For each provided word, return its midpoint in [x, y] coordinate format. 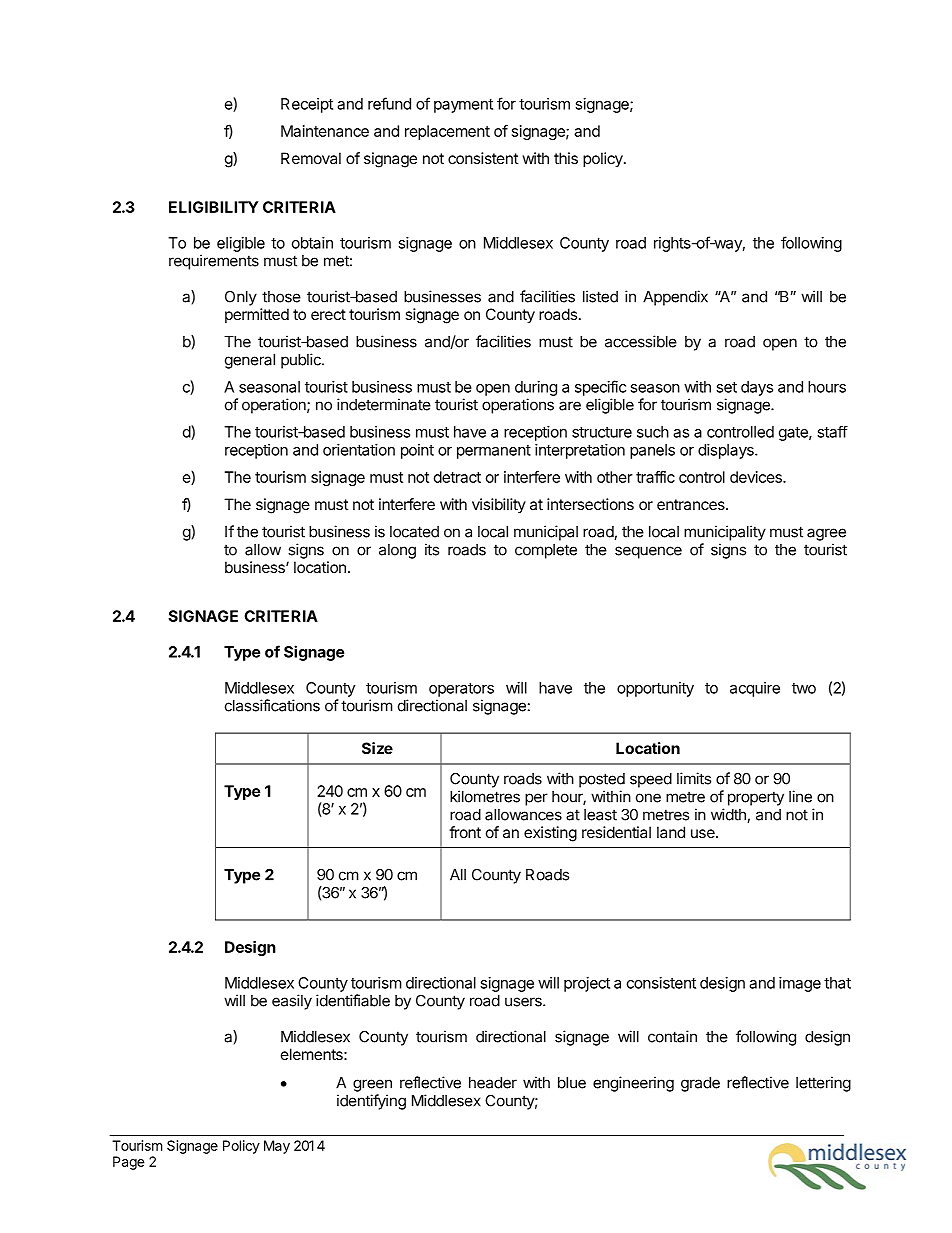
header [493, 1083]
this [566, 158]
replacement [447, 132]
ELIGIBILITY [214, 207]
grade [700, 1084]
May [277, 1147]
